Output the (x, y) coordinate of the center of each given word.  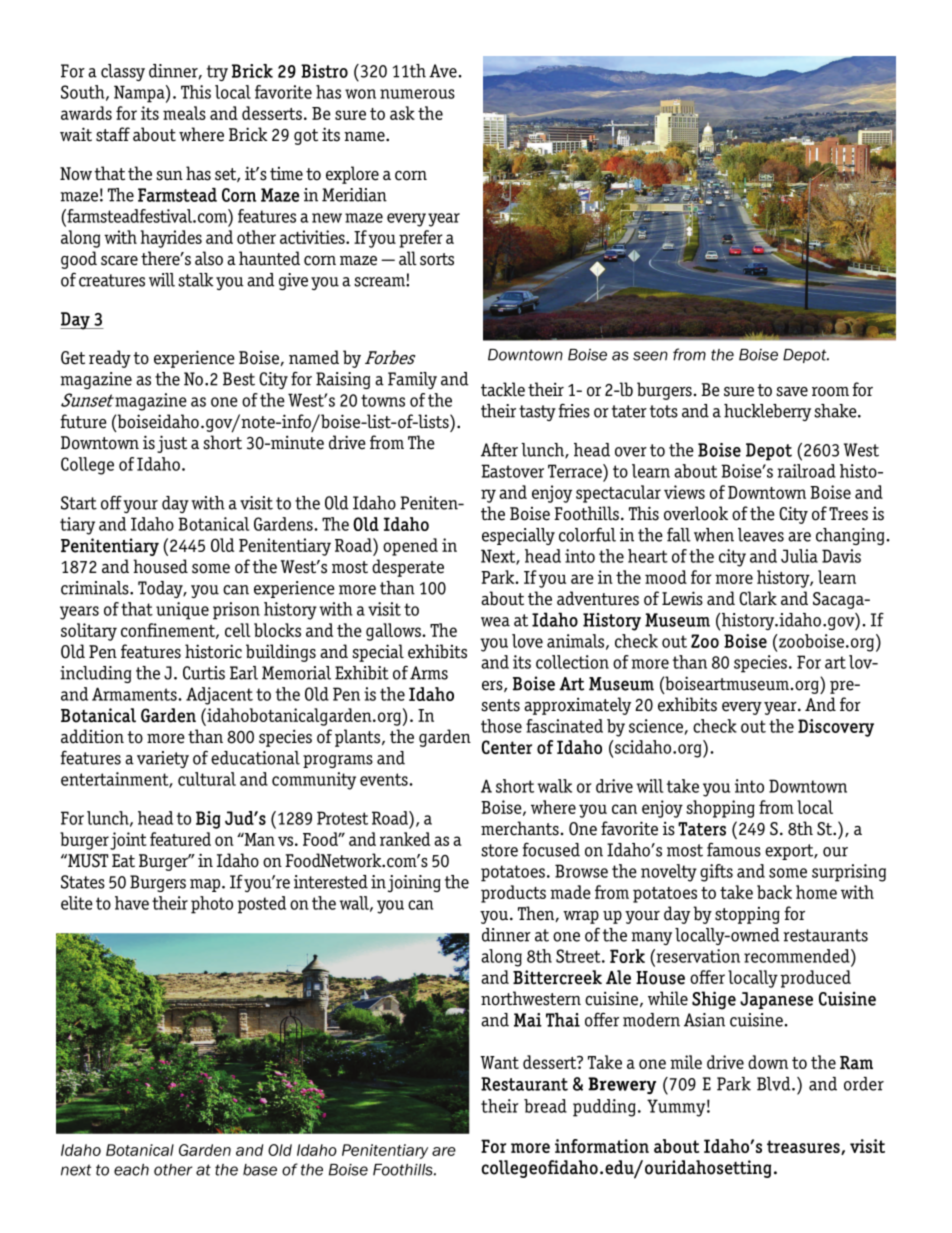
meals (184, 113)
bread (545, 1106)
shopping (720, 809)
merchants (520, 828)
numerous (417, 94)
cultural (207, 779)
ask (402, 113)
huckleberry (767, 412)
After (499, 450)
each (131, 1170)
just (172, 444)
